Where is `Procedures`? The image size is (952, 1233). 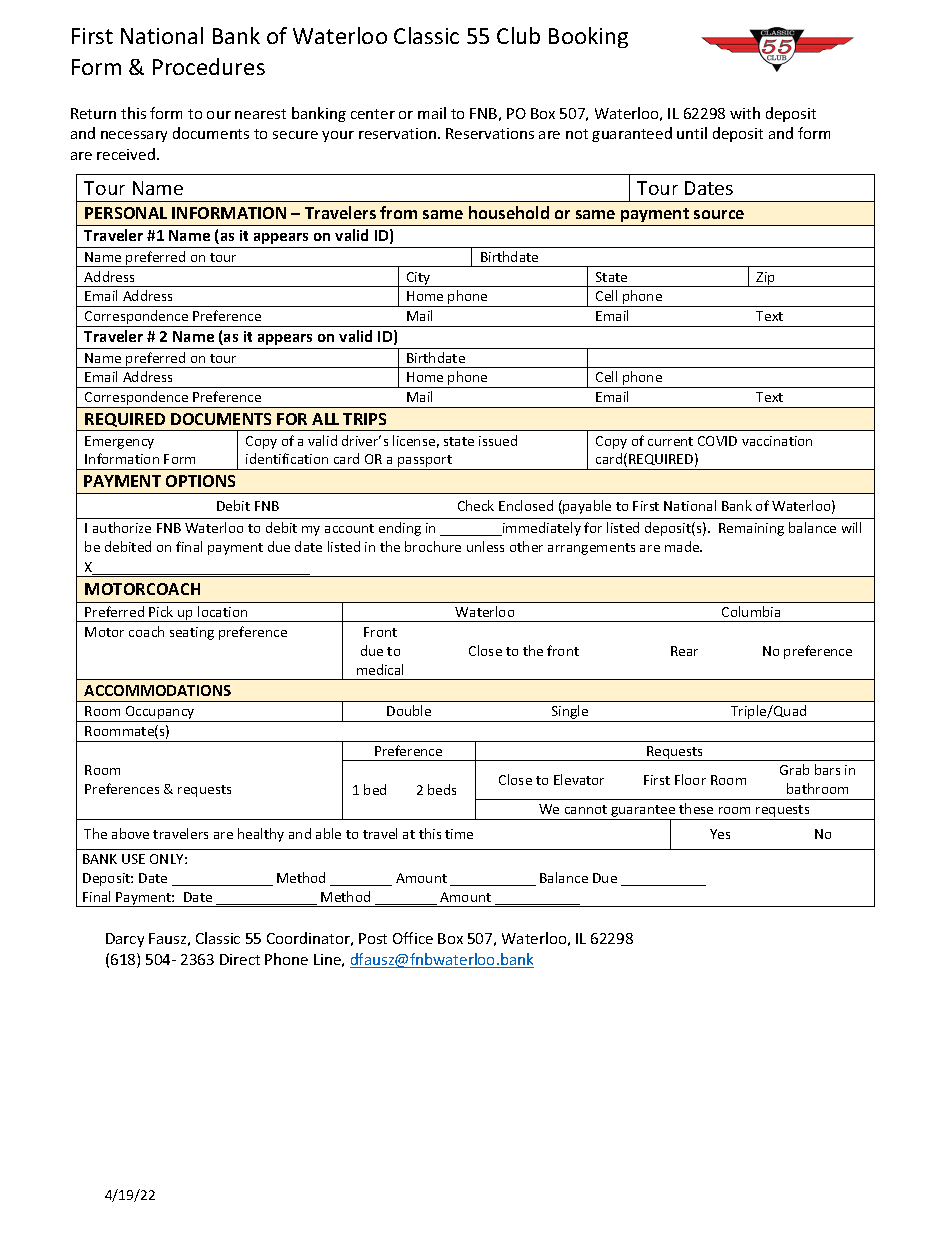
Procedures is located at coordinates (209, 66).
